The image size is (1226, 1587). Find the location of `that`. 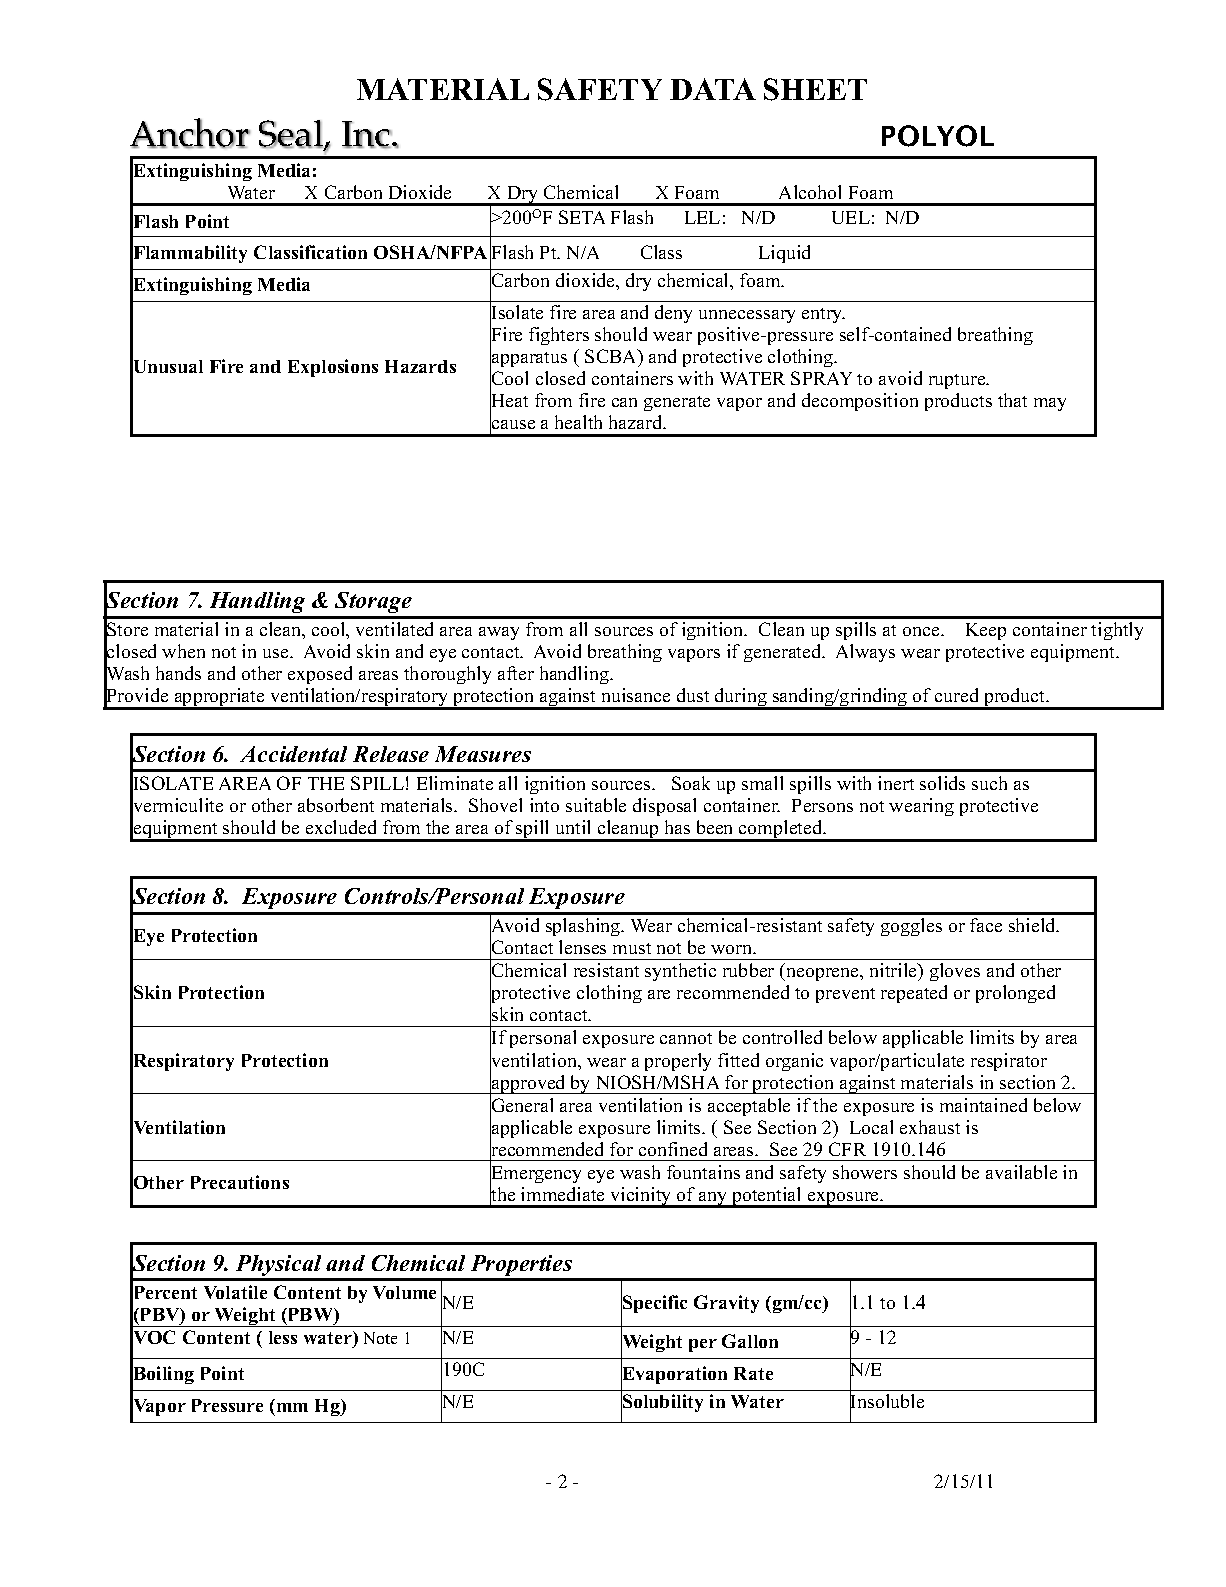

that is located at coordinates (1012, 400).
